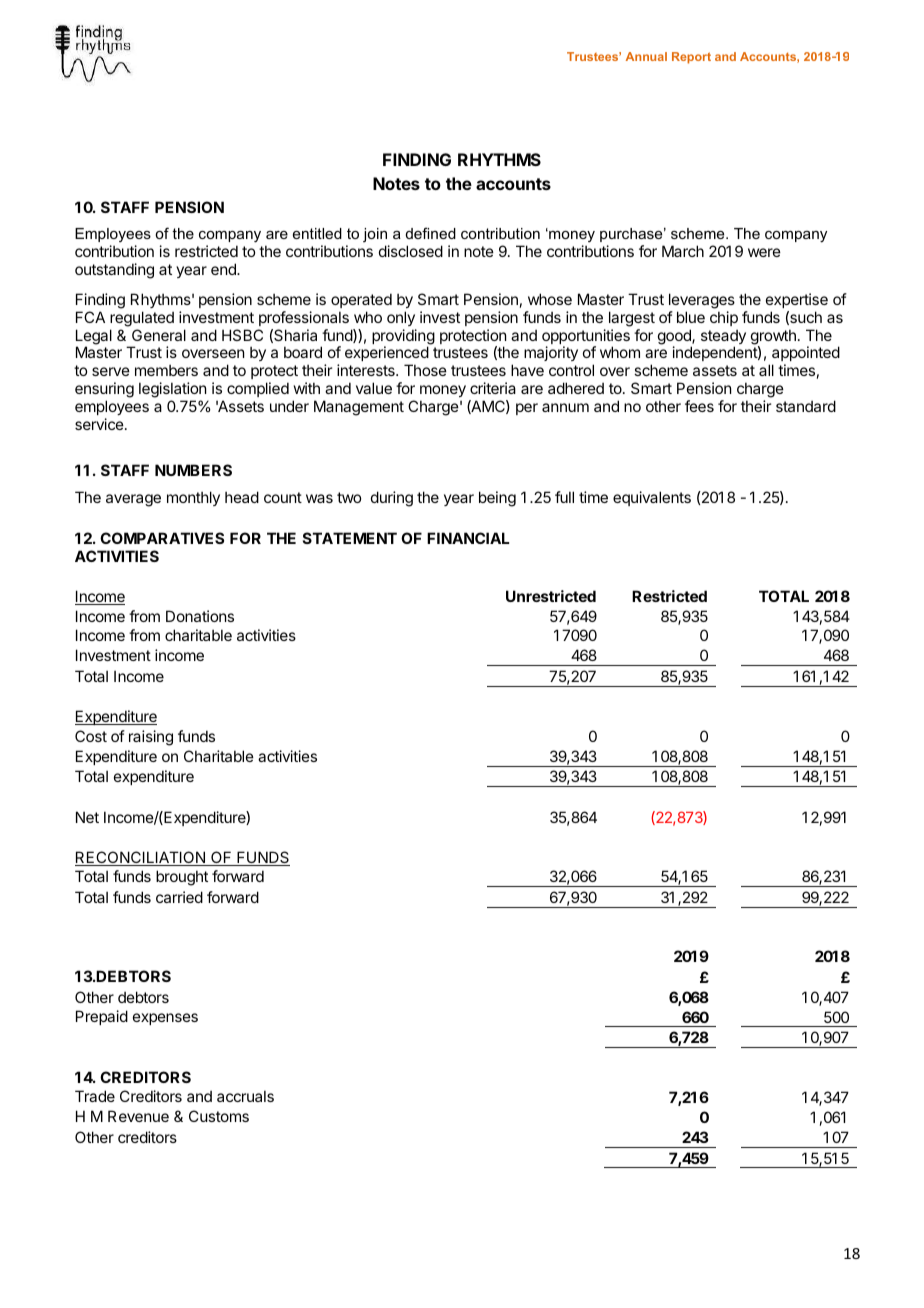  Describe the element at coordinates (151, 738) in the document. I see `raising` at that location.
